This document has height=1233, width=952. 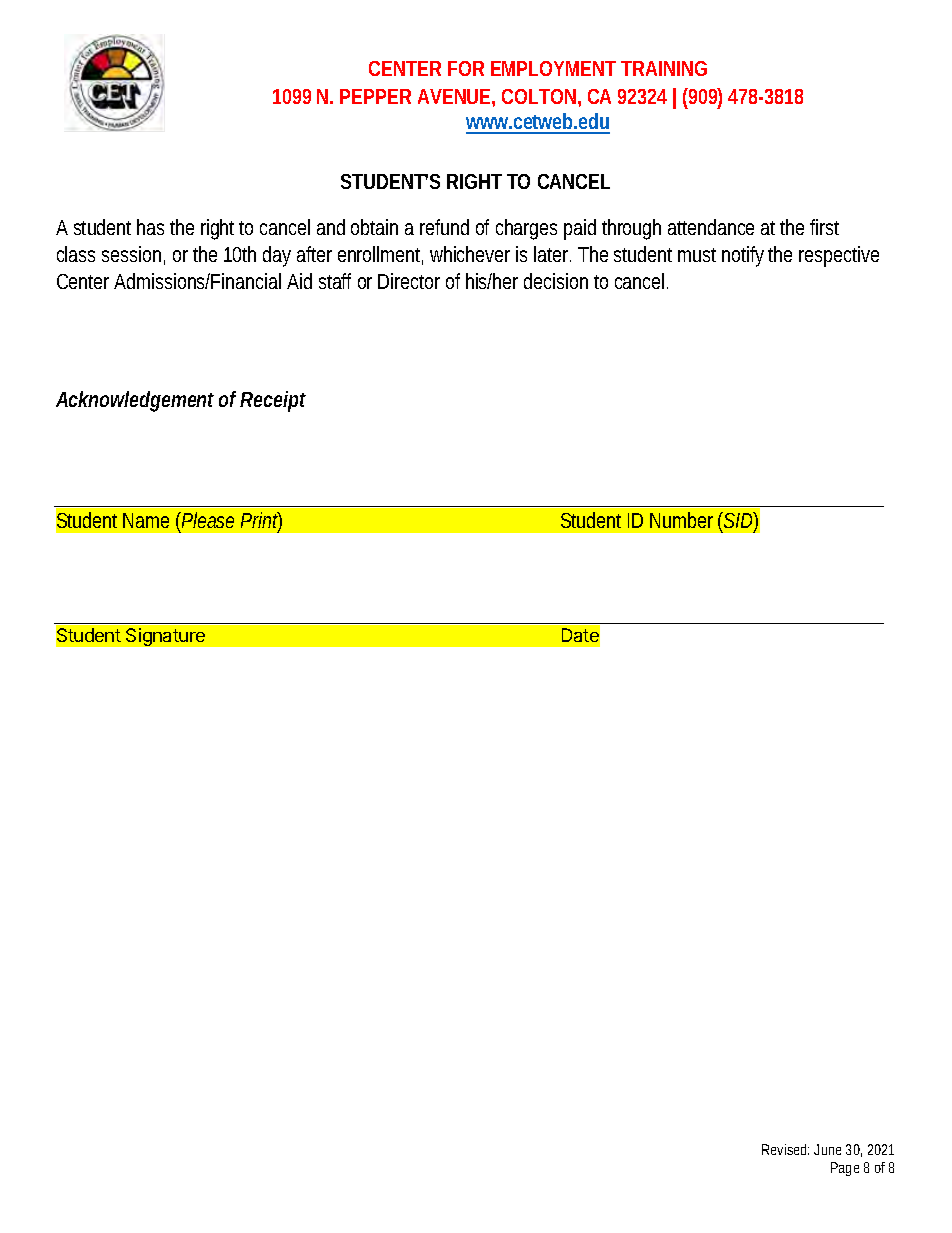 What do you see at coordinates (455, 96) in the document?
I see `AVENUE` at bounding box center [455, 96].
